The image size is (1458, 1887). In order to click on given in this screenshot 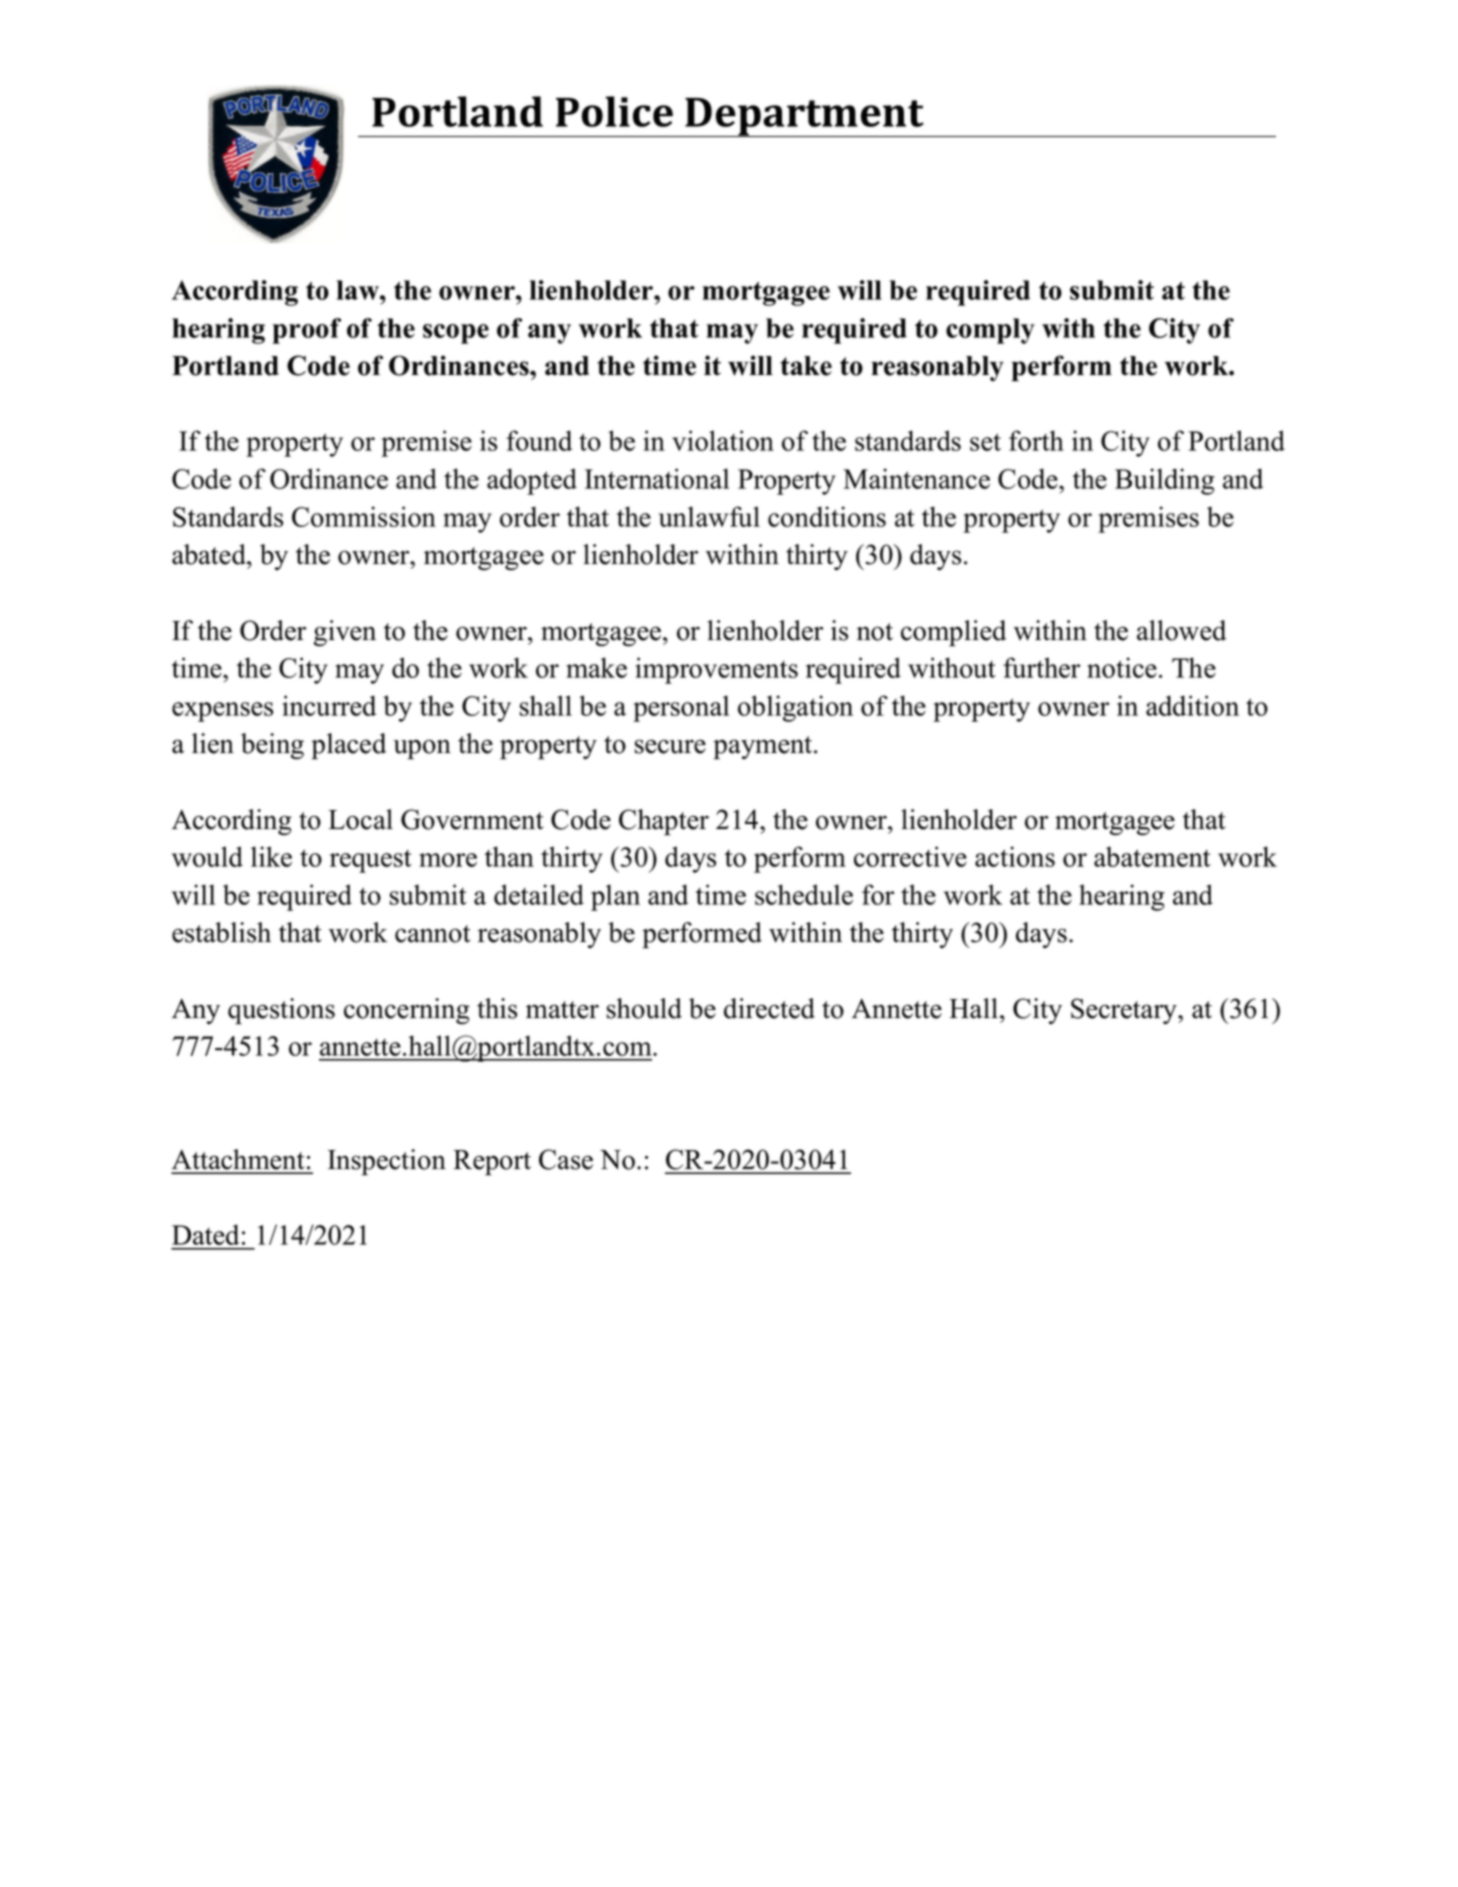, I will do `click(345, 633)`.
